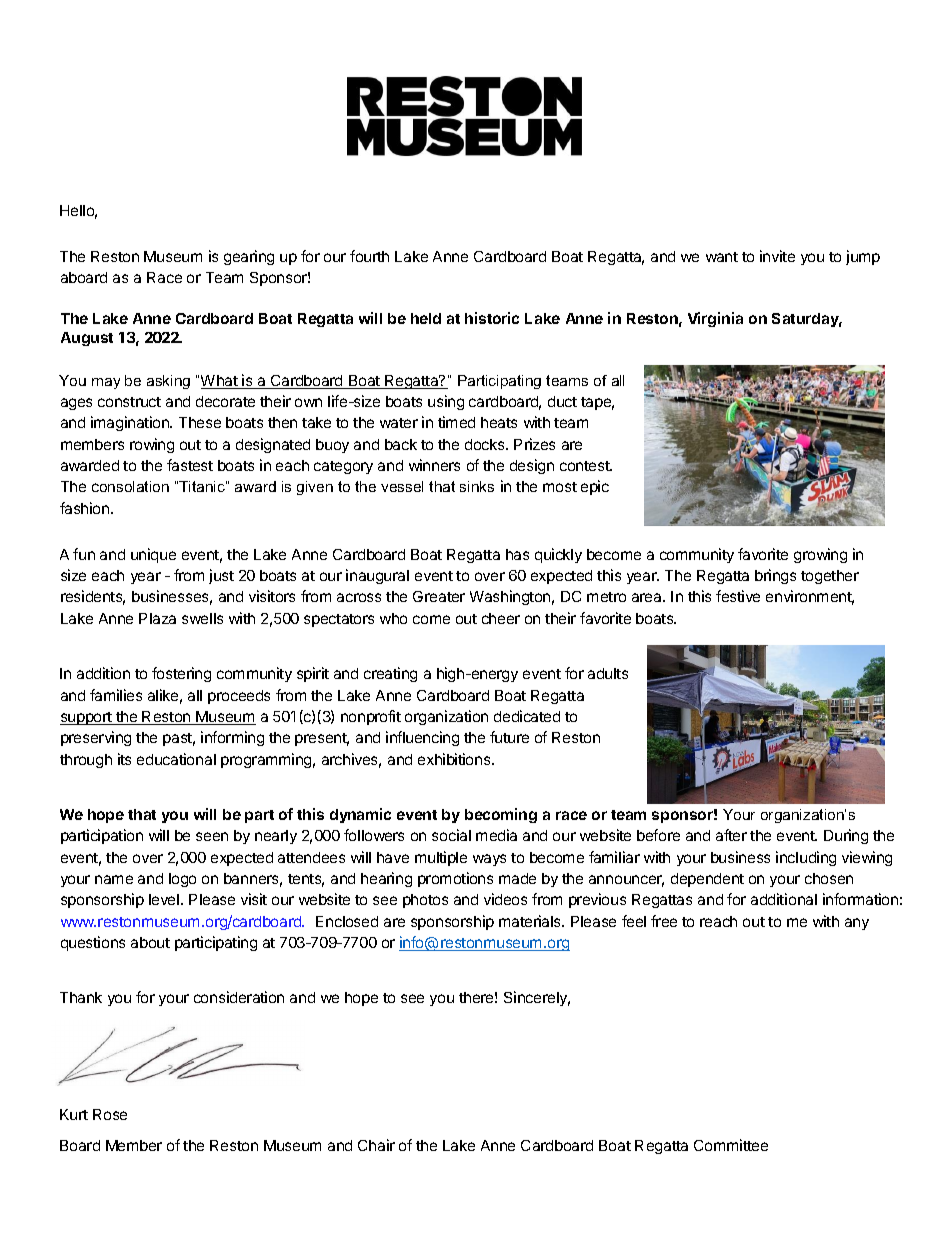  What do you see at coordinates (110, 1114) in the screenshot?
I see `Rose` at bounding box center [110, 1114].
